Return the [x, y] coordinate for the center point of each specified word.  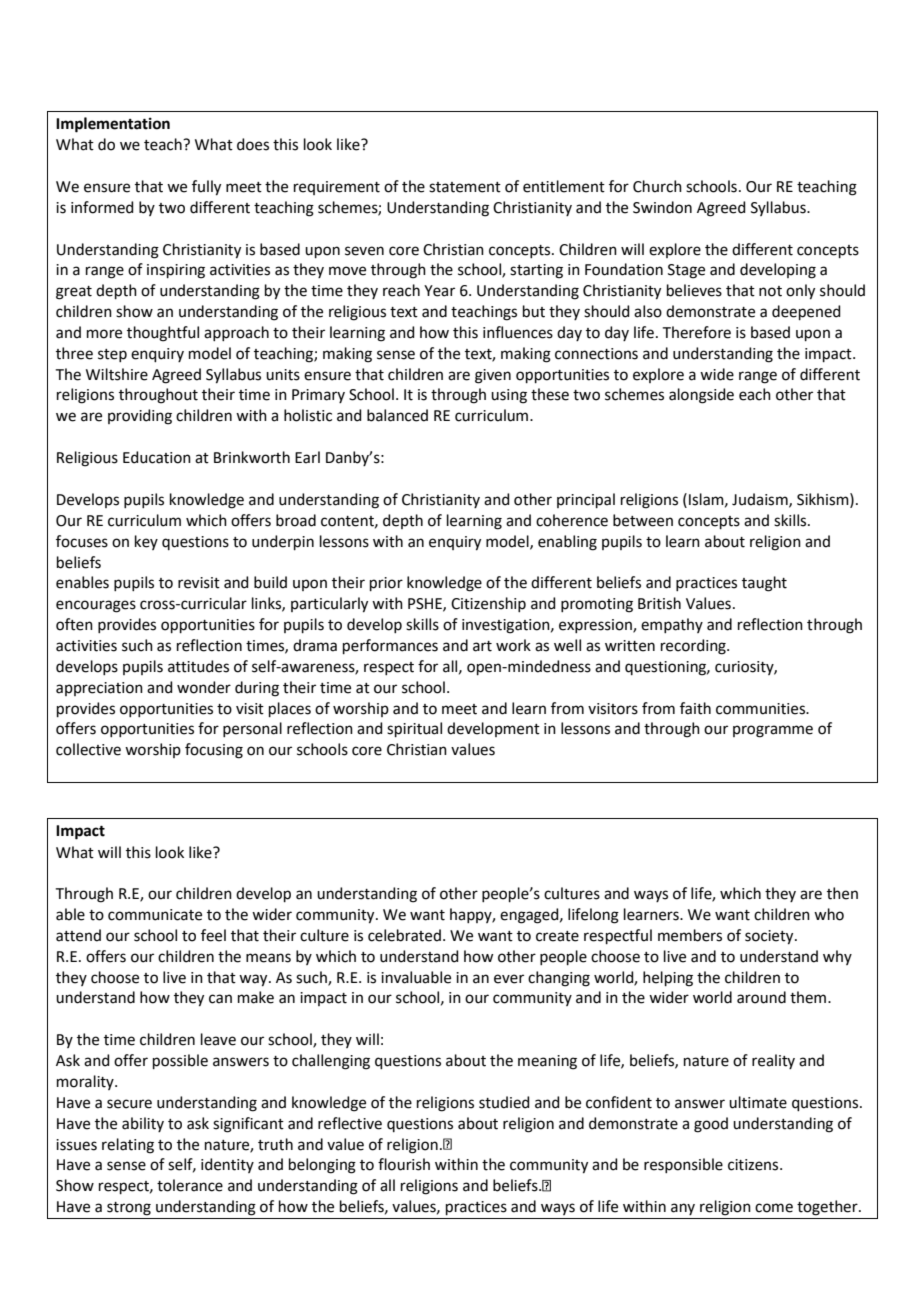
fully [206, 188]
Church [657, 186]
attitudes [198, 666]
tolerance [190, 1185]
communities [762, 709]
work [513, 645]
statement [465, 187]
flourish [404, 1164]
